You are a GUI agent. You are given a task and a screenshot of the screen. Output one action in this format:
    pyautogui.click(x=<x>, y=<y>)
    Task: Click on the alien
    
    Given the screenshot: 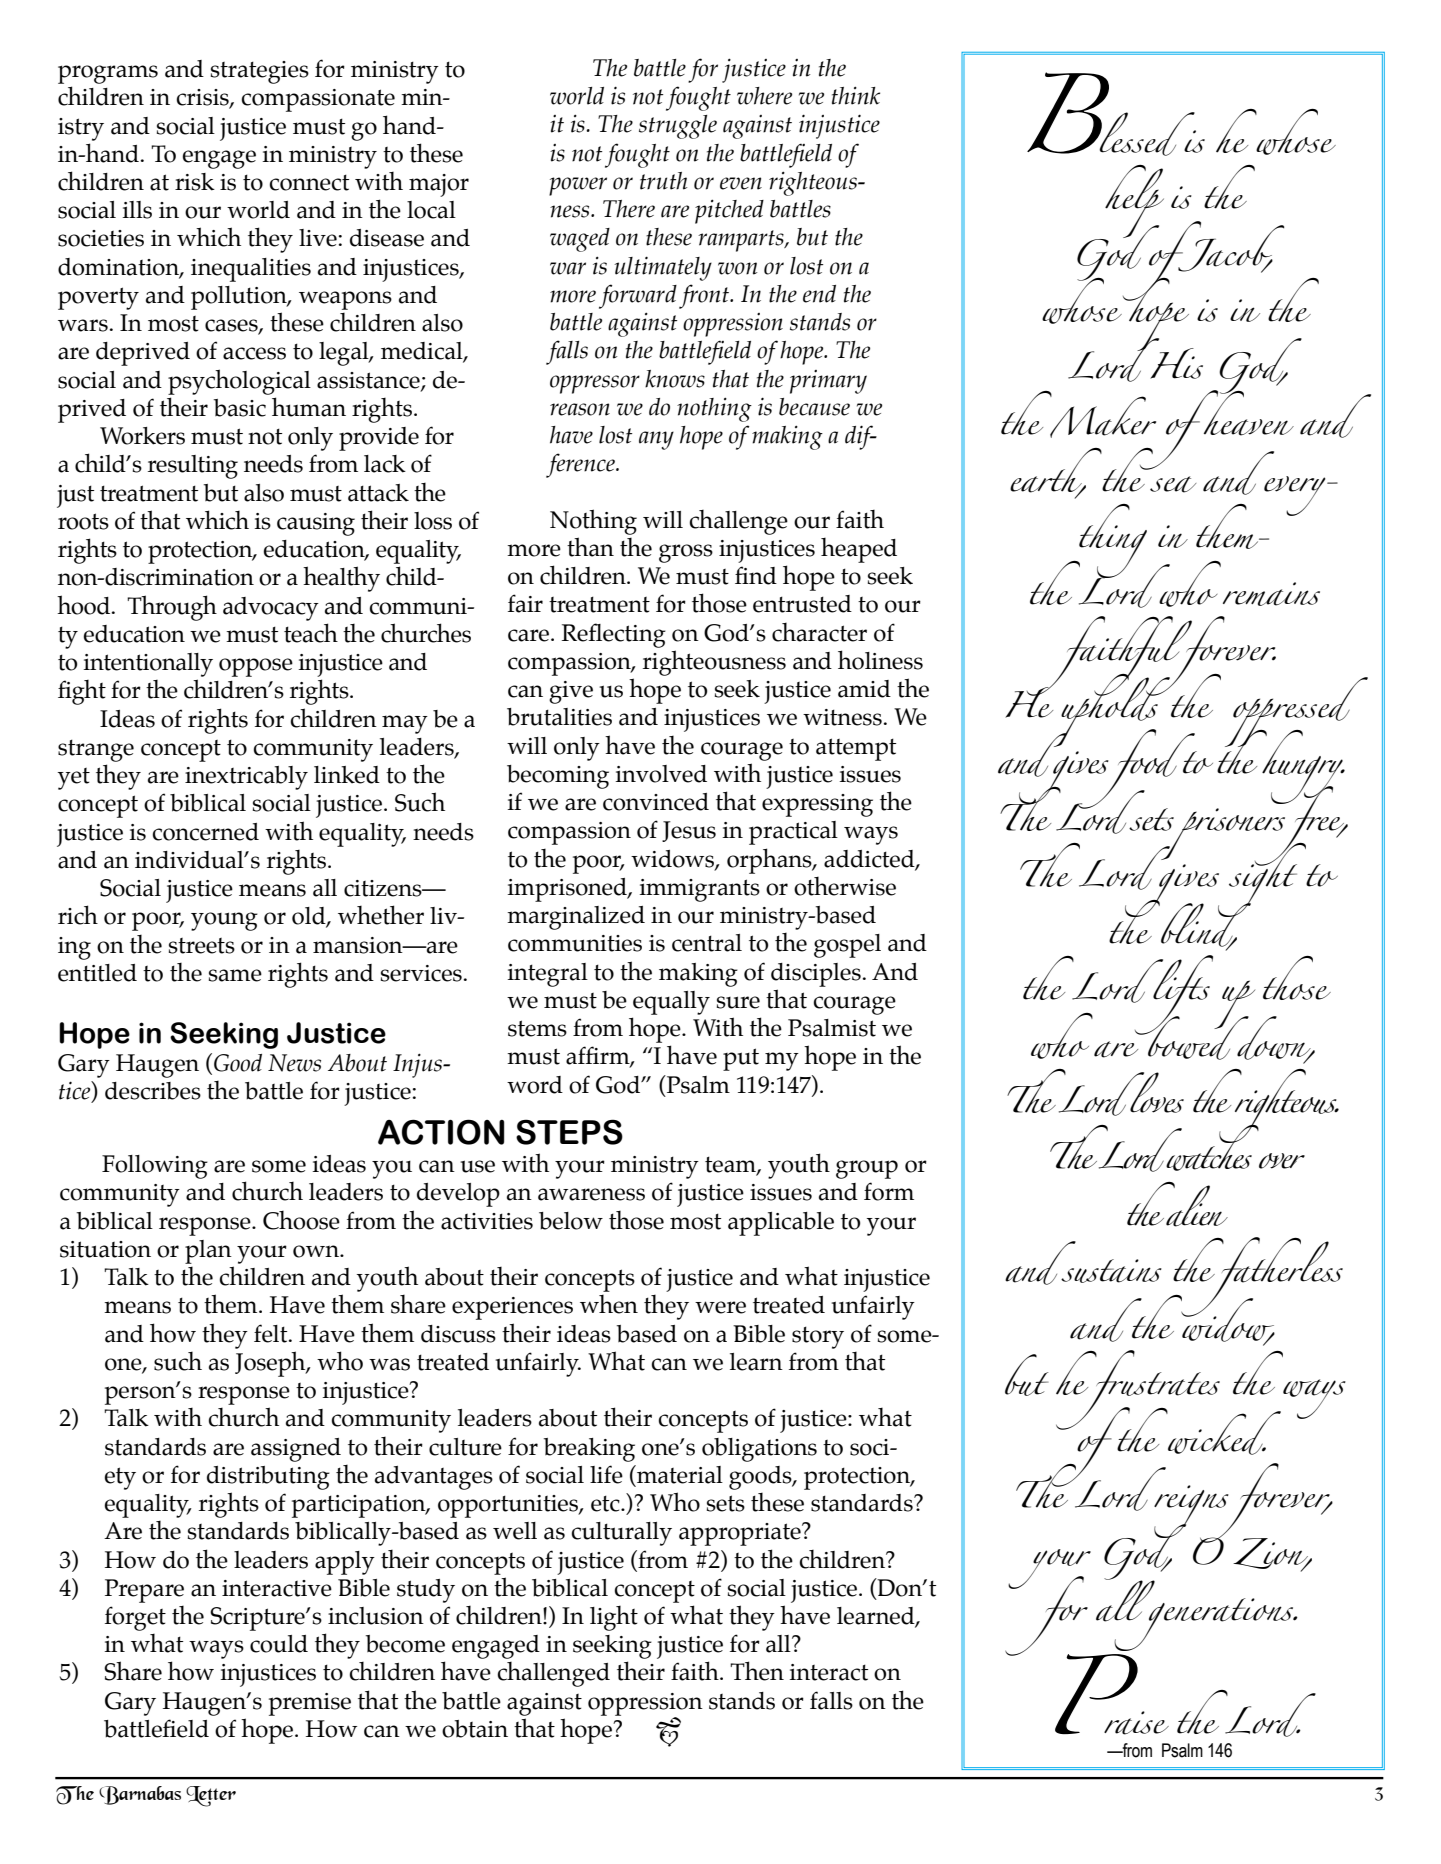 What is the action you would take?
    pyautogui.click(x=1196, y=1205)
